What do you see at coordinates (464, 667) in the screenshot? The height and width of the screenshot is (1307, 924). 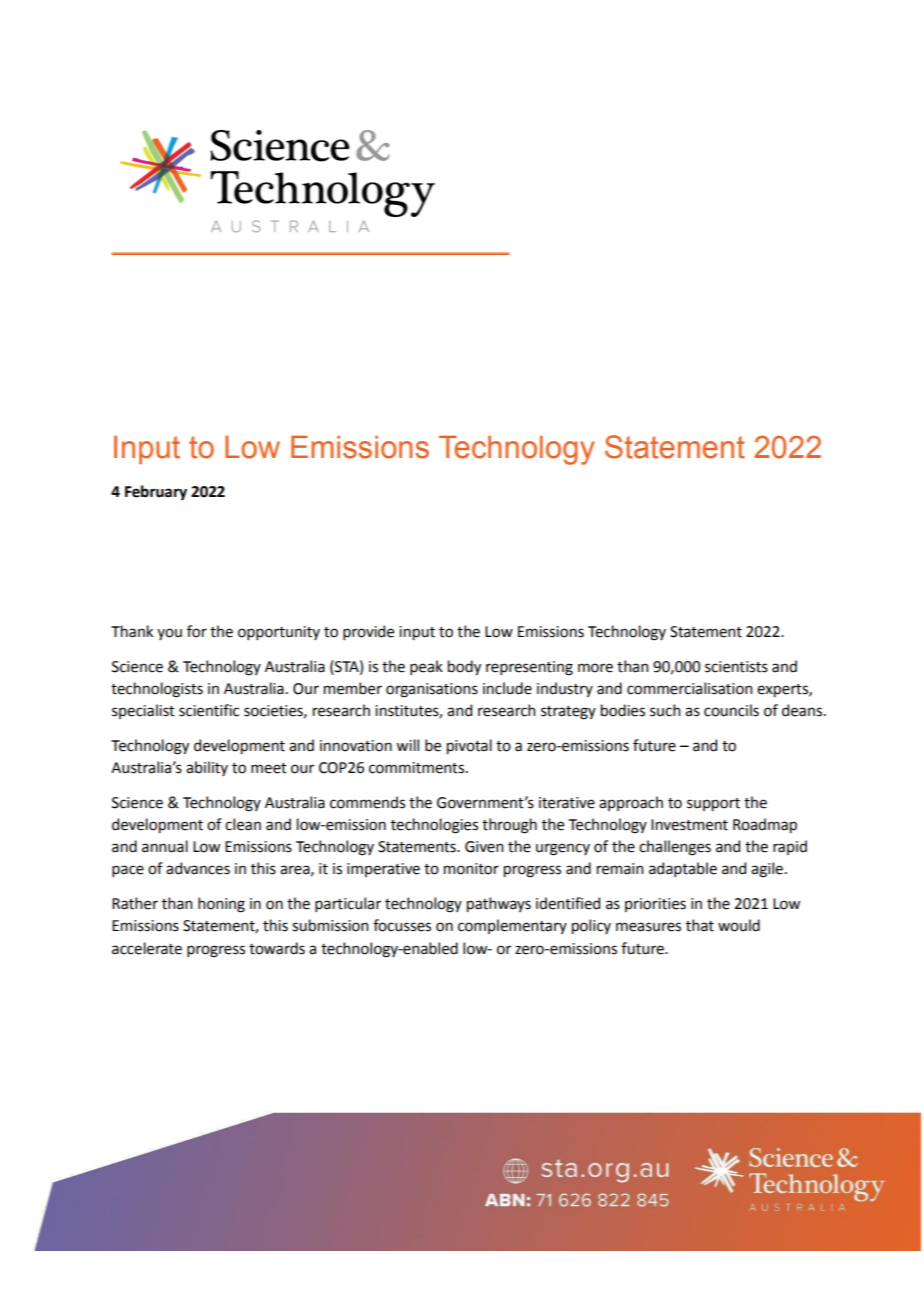 I see `body` at bounding box center [464, 667].
